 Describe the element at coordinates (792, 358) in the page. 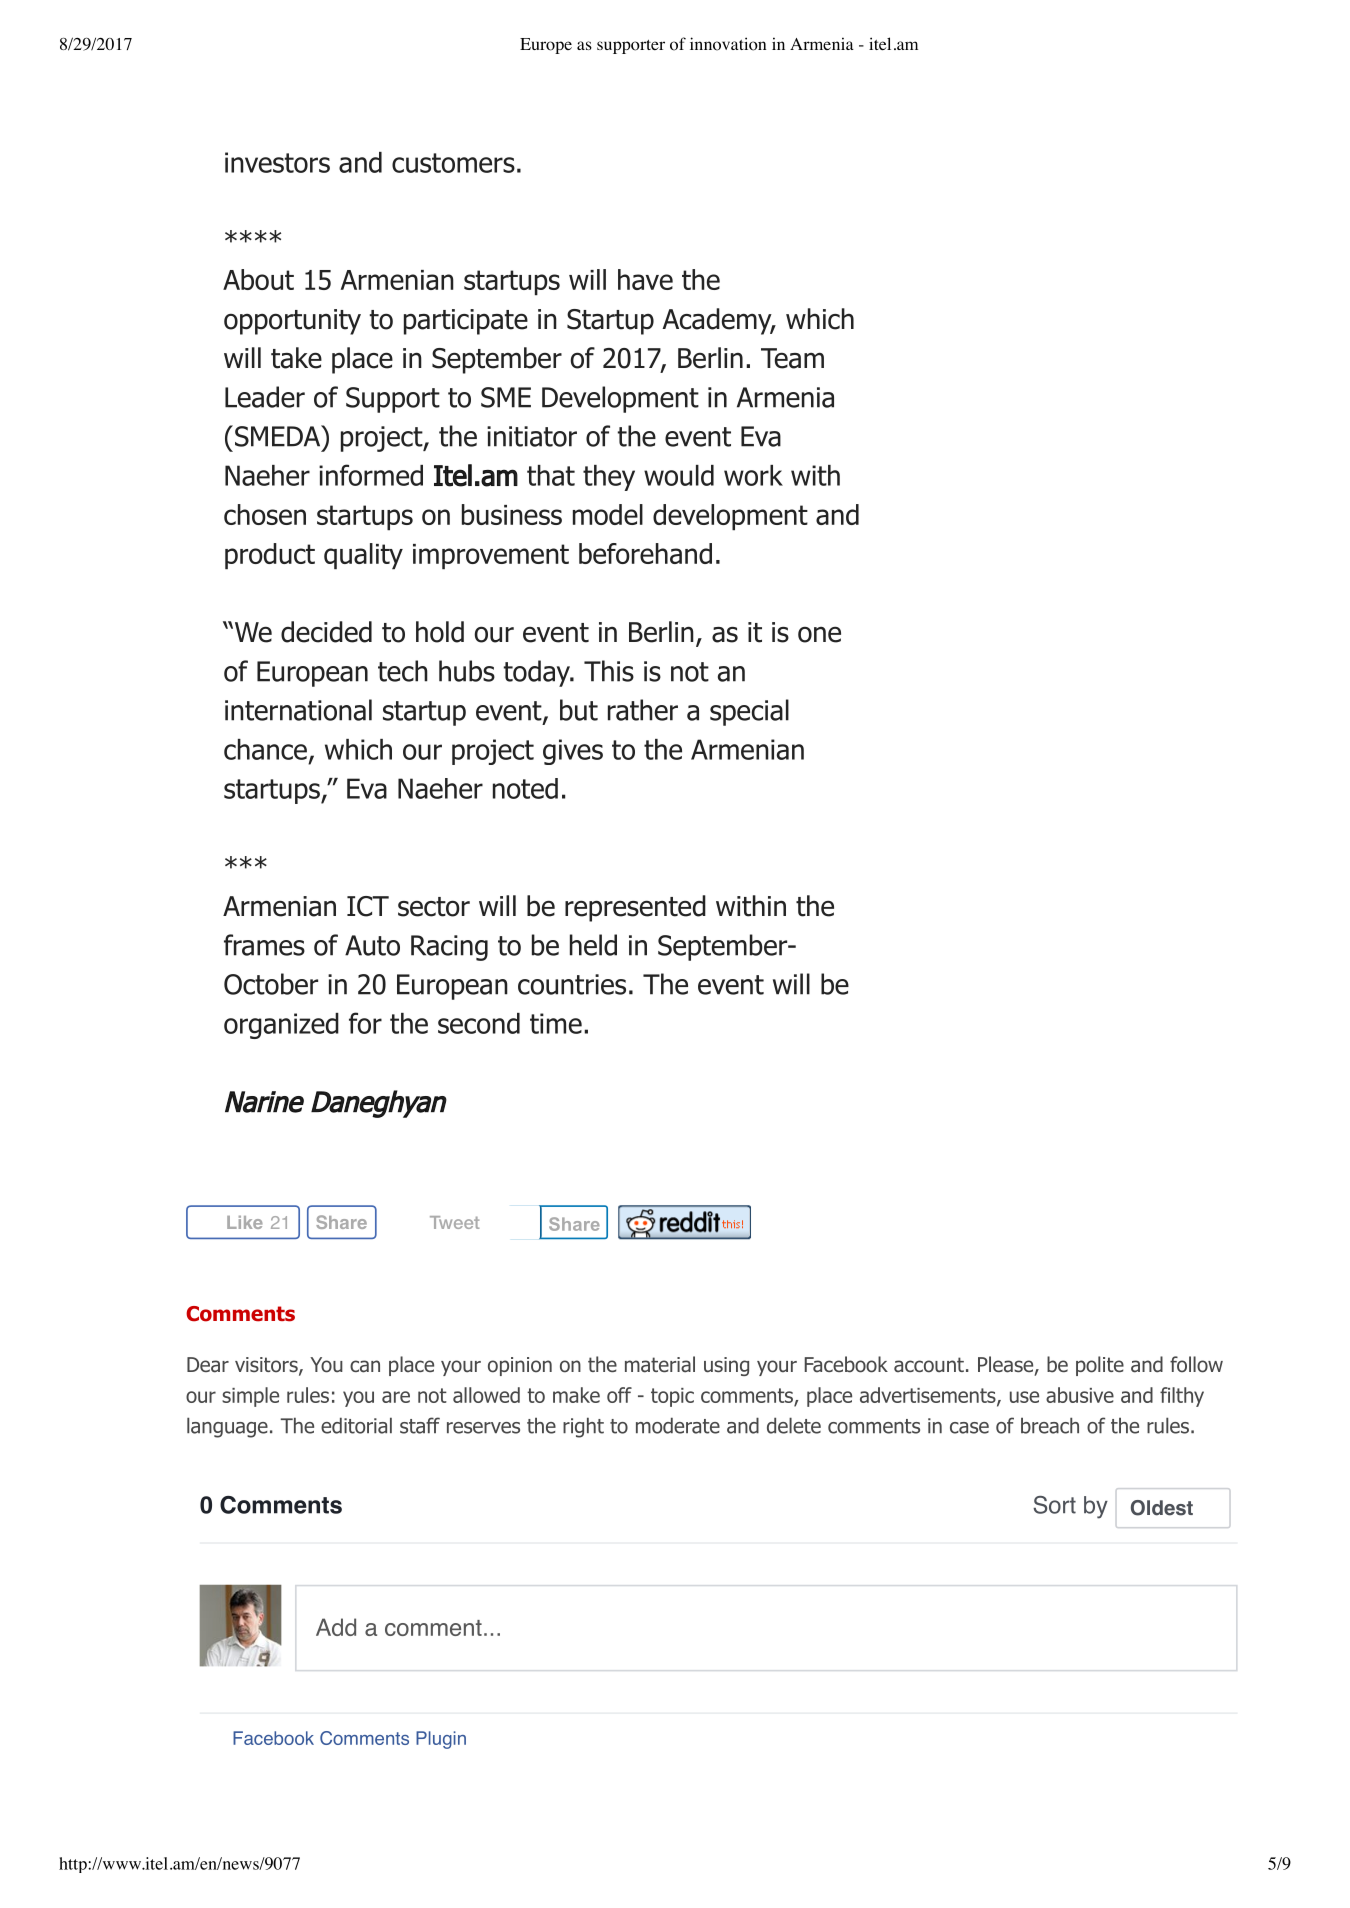

I see `Team` at that location.
